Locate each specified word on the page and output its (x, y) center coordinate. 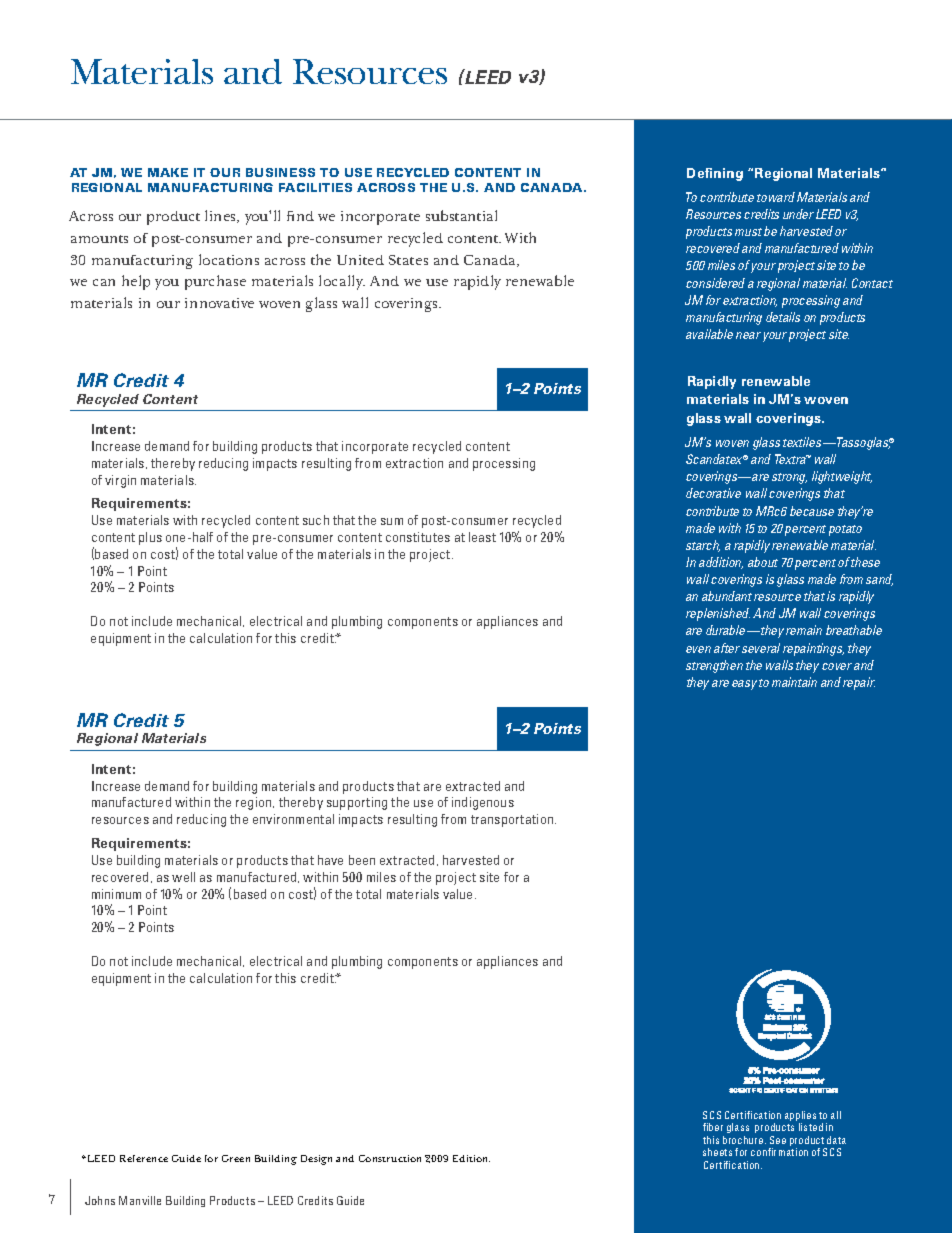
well (183, 877)
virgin (120, 481)
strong (789, 478)
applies (800, 1117)
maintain (794, 682)
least (482, 537)
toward (776, 197)
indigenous (483, 803)
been (362, 860)
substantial (461, 215)
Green (236, 1158)
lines (221, 216)
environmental (293, 819)
